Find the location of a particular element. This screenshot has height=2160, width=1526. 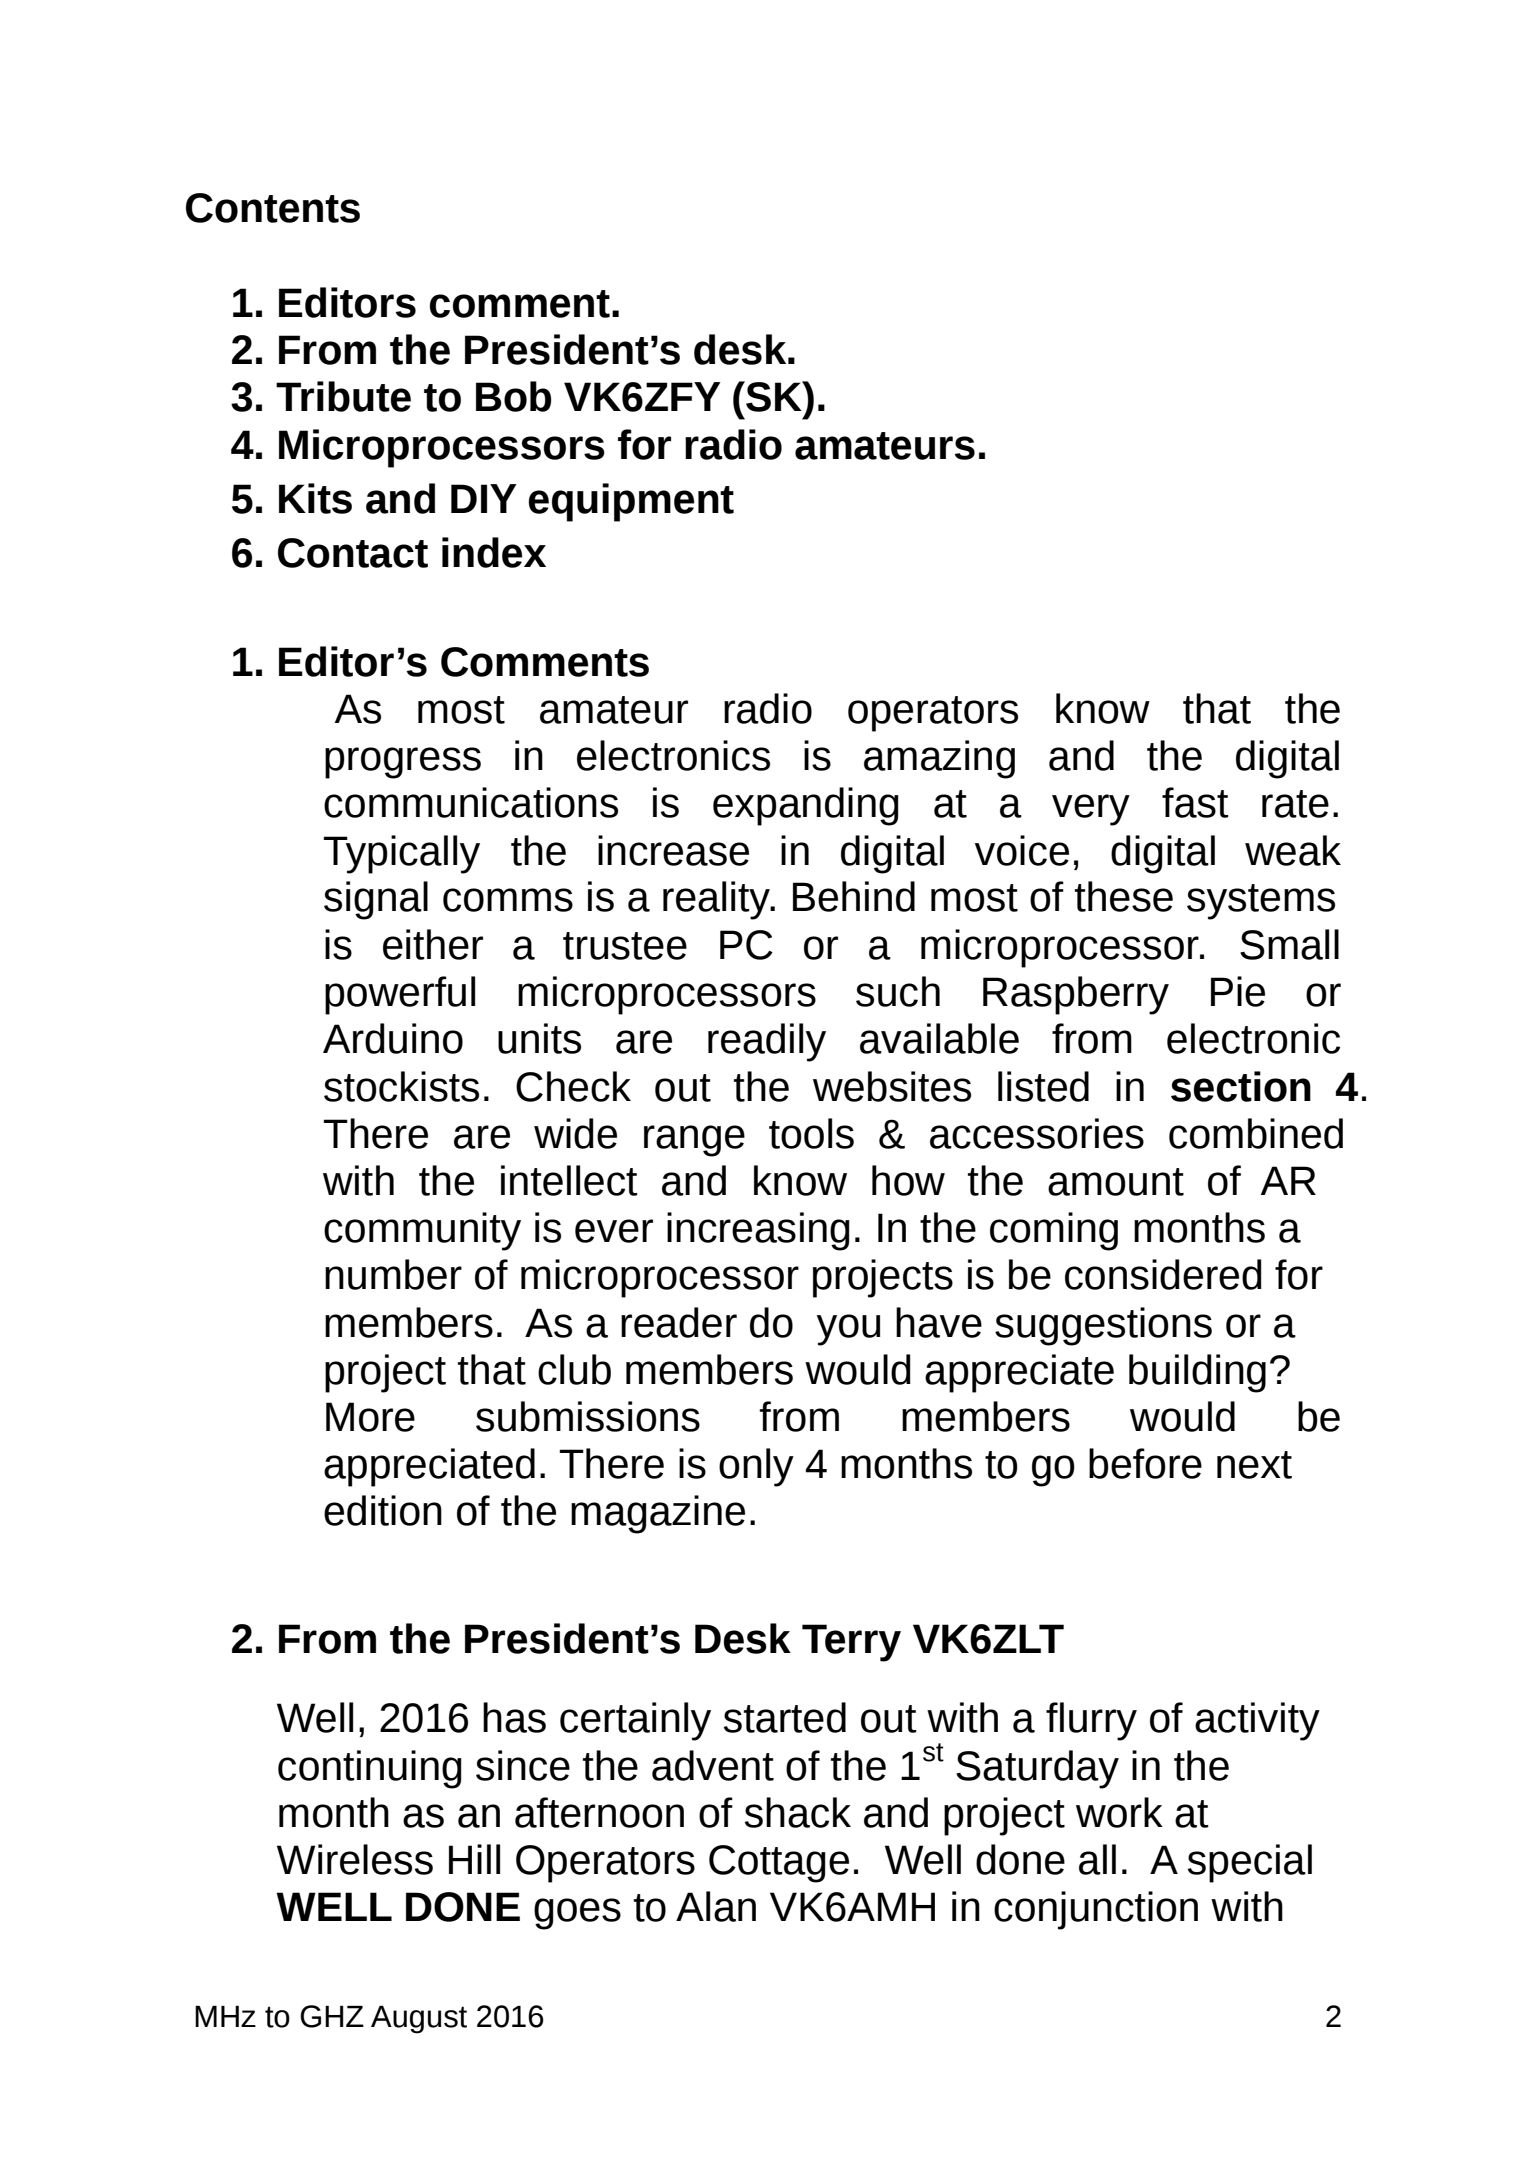

section is located at coordinates (1241, 1086).
